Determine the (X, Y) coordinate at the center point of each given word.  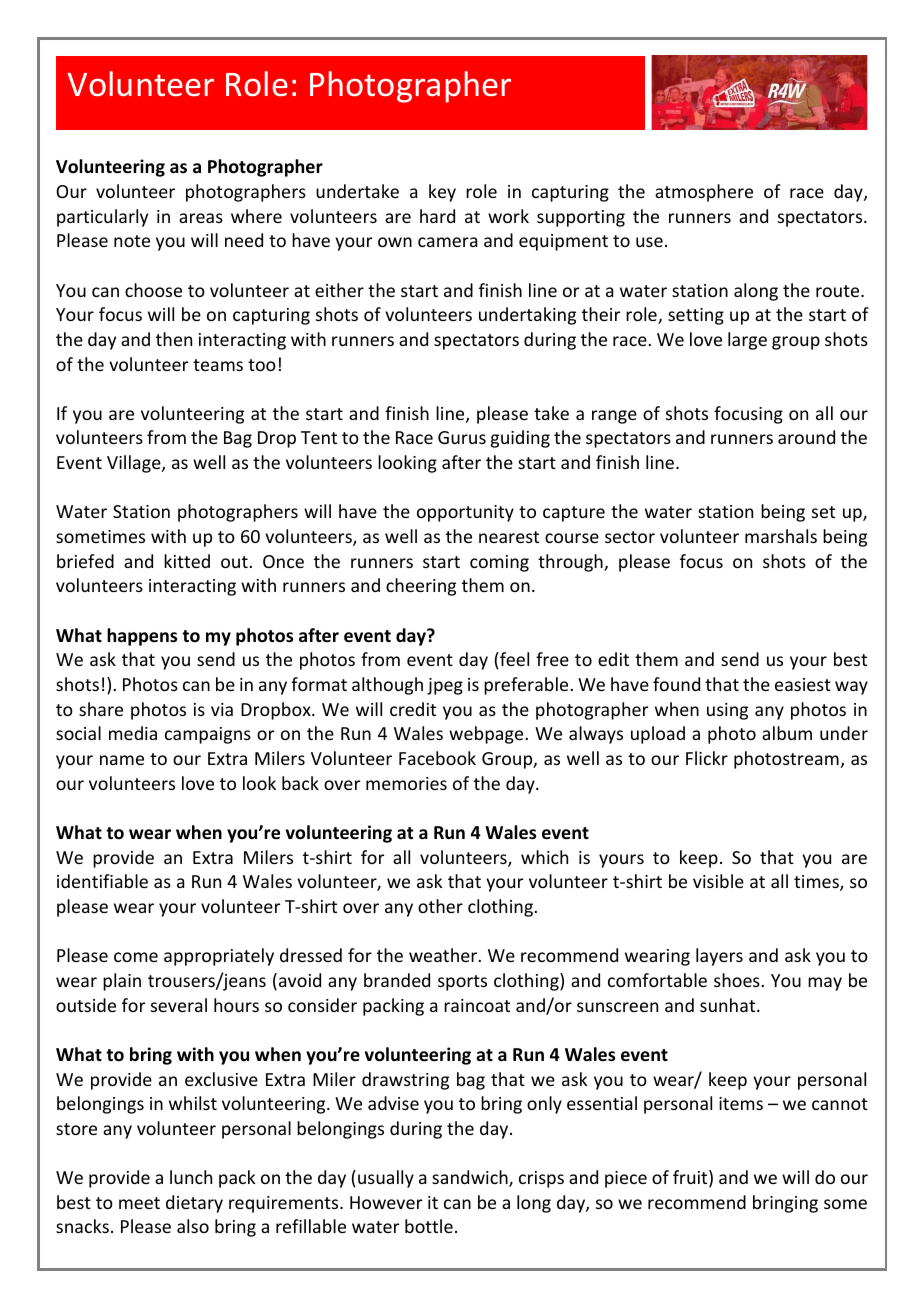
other (440, 906)
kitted (187, 561)
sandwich (471, 1178)
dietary (194, 1204)
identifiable (102, 881)
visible (718, 881)
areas (201, 218)
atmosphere (704, 193)
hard (437, 216)
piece (626, 1179)
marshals (781, 536)
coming (499, 563)
